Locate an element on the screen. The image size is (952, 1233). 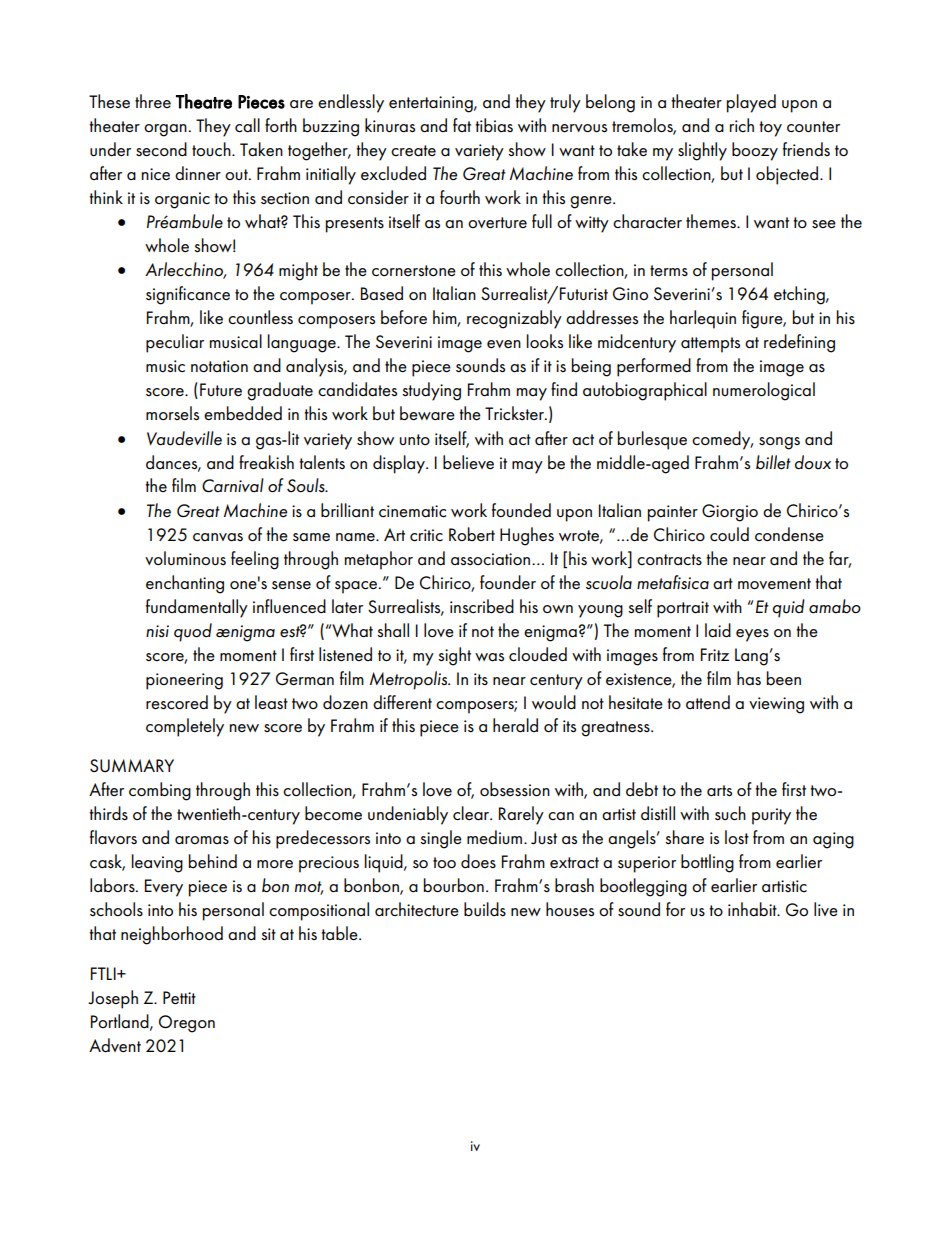
Oregon is located at coordinates (187, 1024).
